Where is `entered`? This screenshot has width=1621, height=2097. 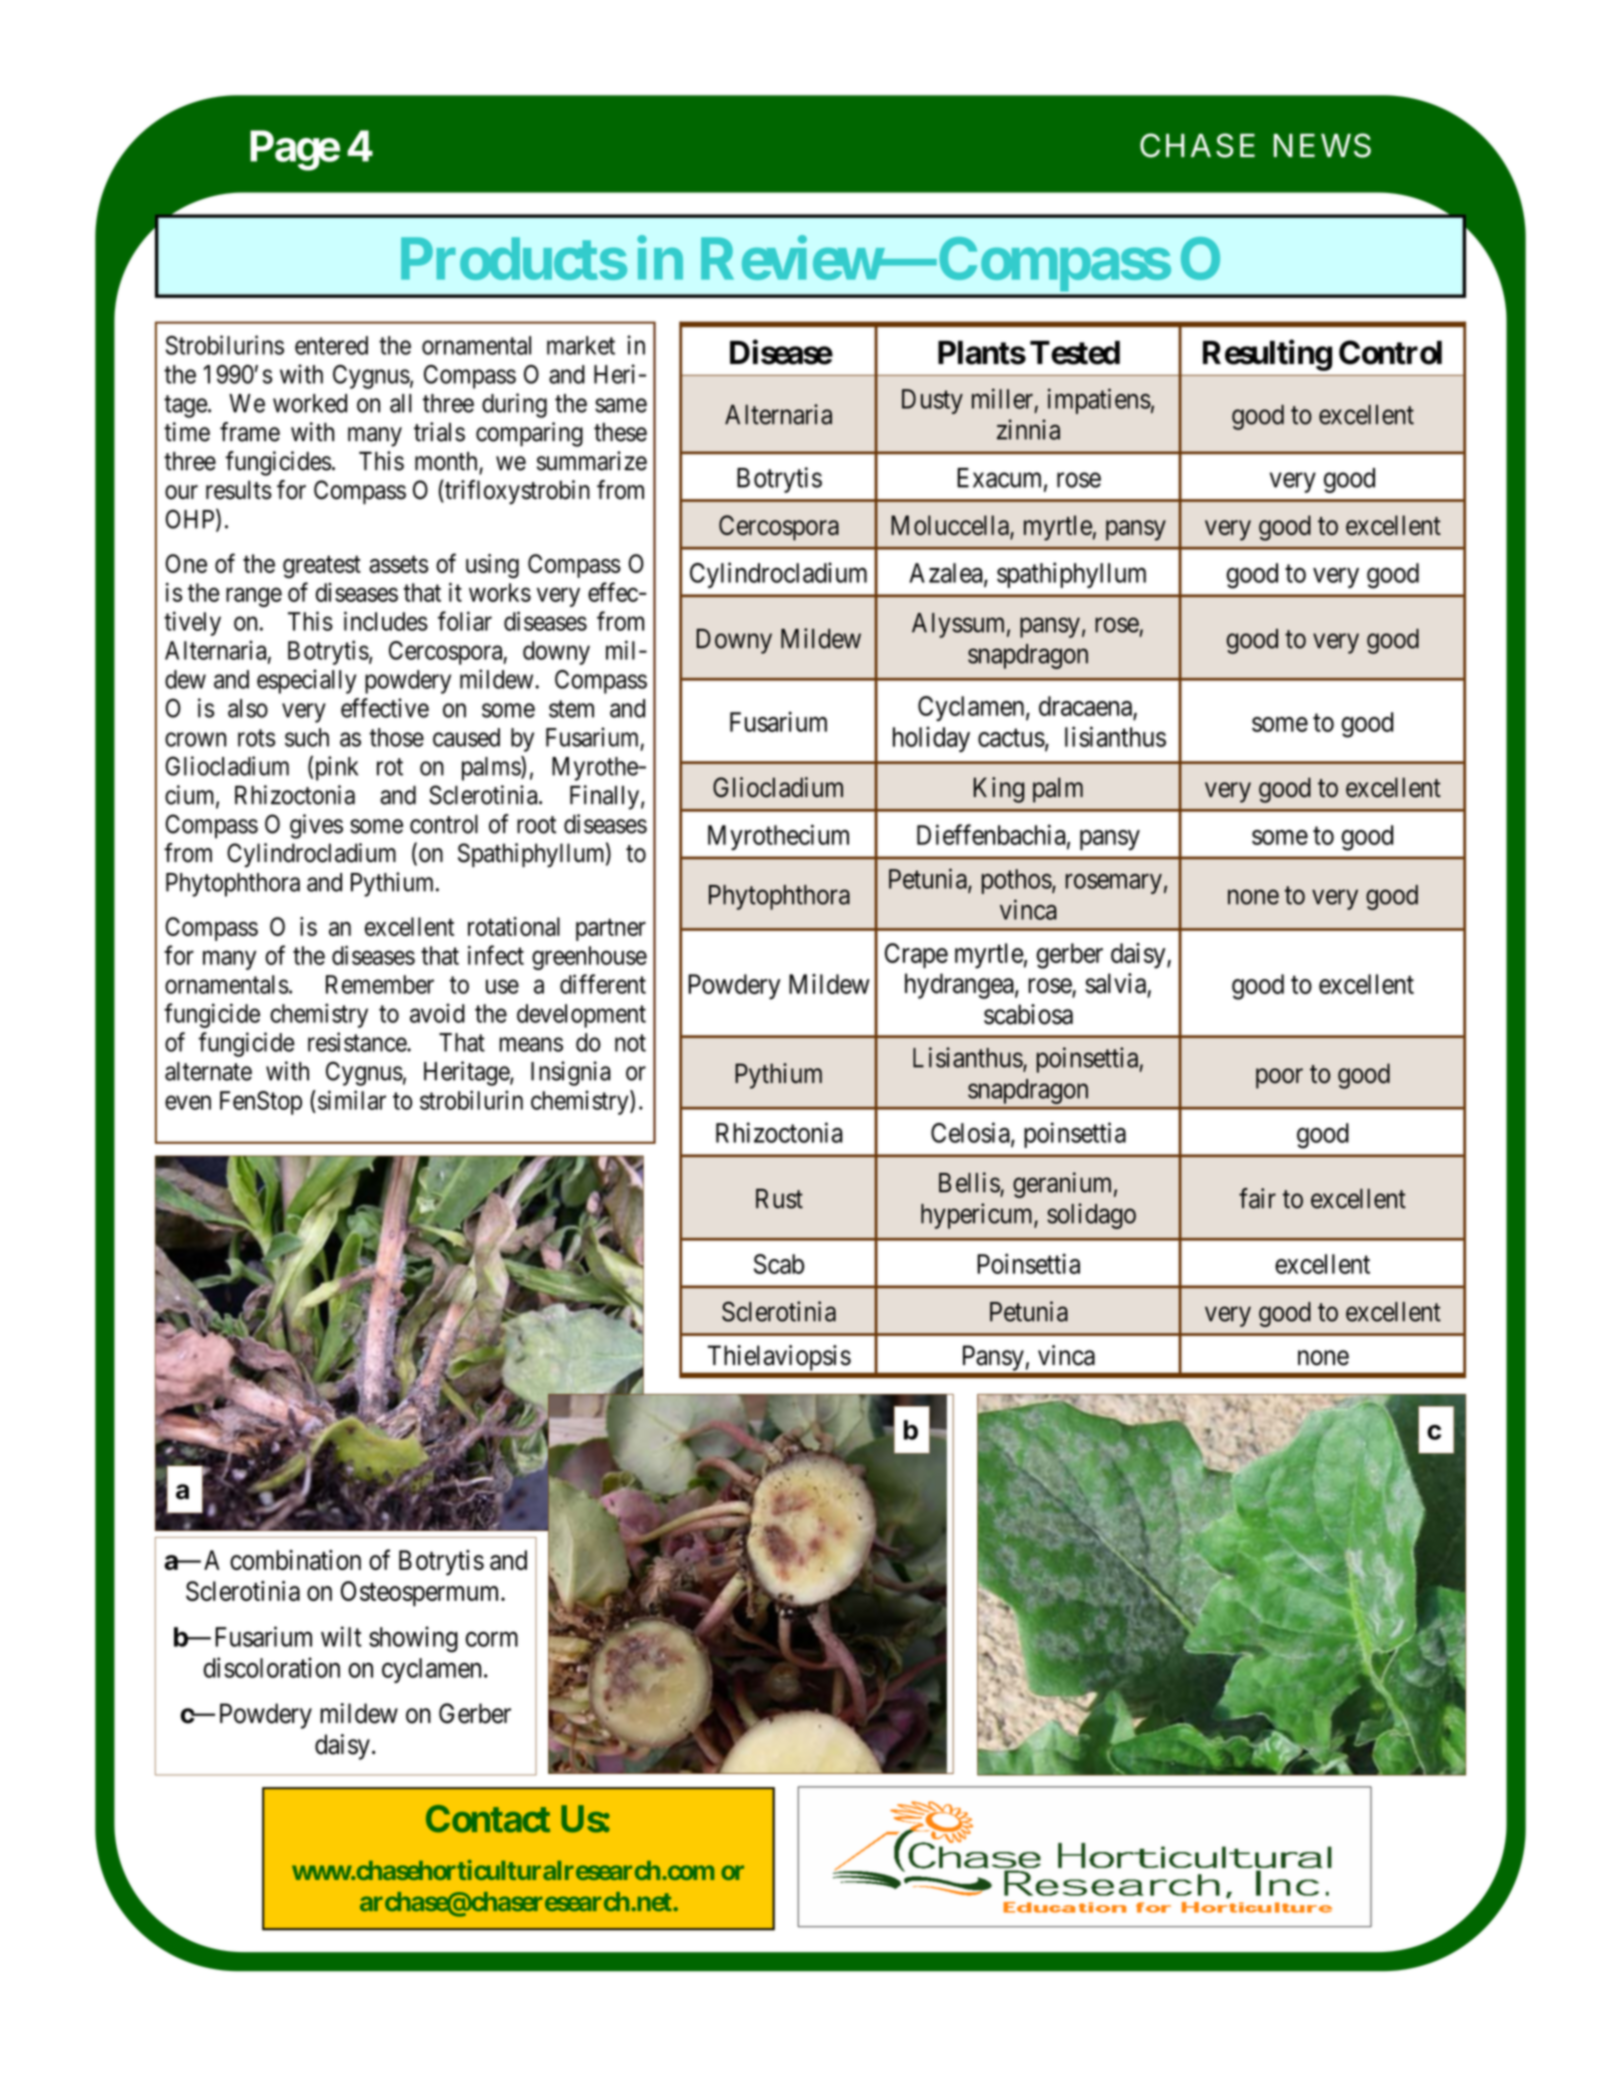
entered is located at coordinates (331, 345).
